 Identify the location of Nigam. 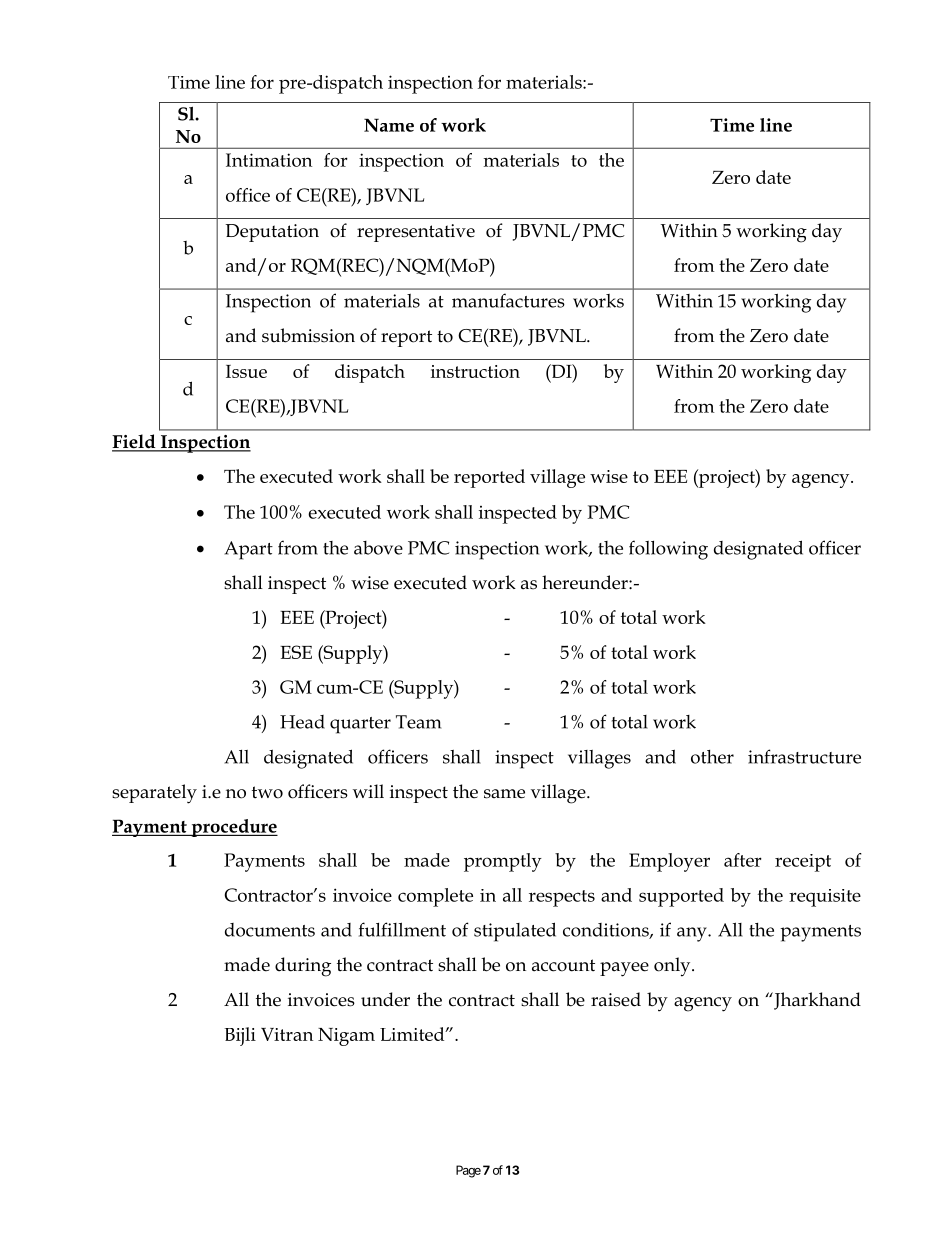
(346, 1037).
